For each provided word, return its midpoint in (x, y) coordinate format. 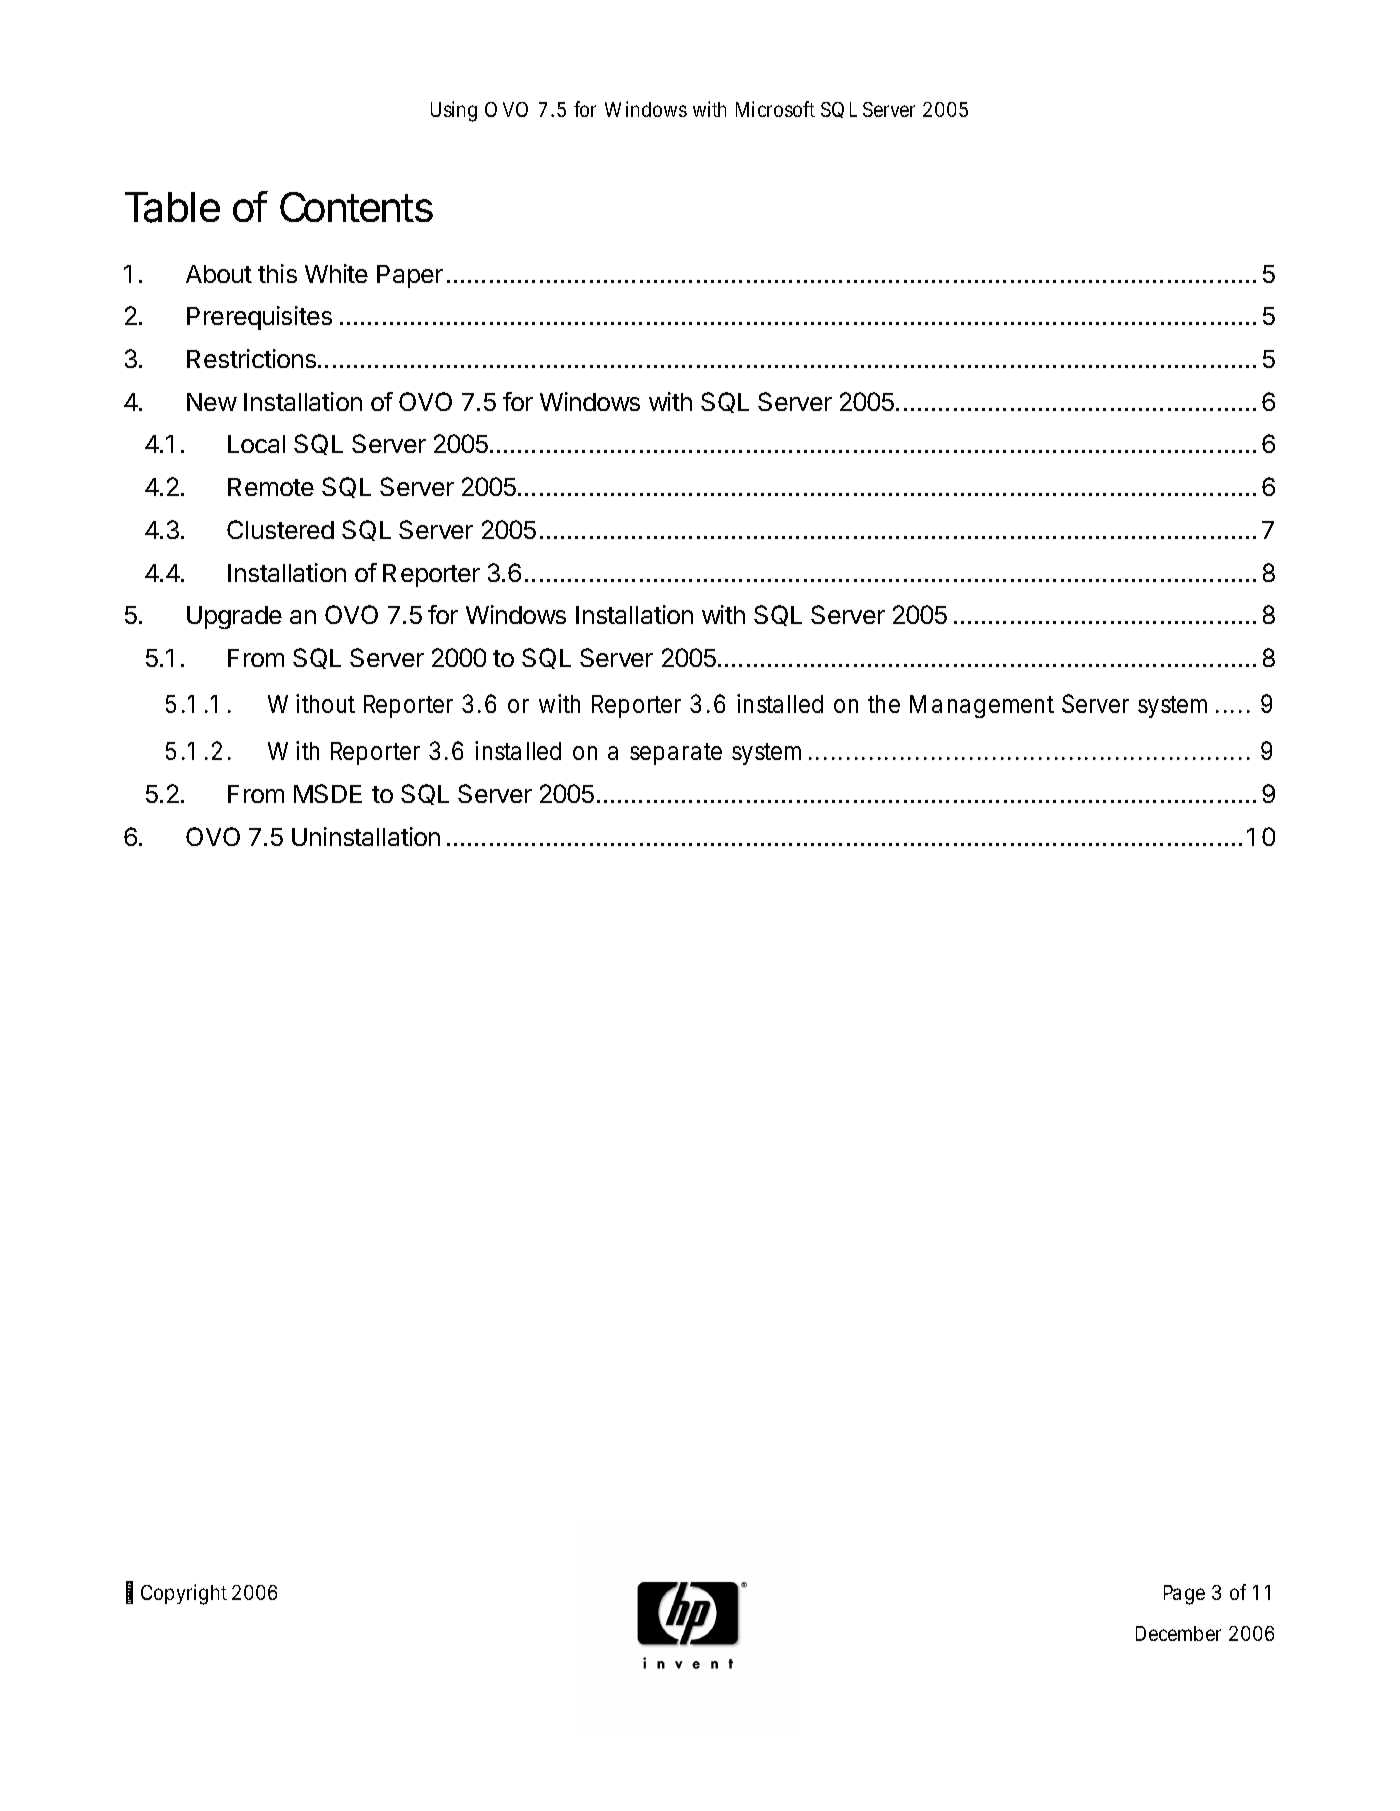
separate (676, 754)
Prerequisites (259, 318)
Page (1184, 1595)
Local (256, 444)
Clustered (280, 529)
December (1178, 1633)
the (884, 704)
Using (454, 111)
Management (982, 706)
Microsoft (775, 109)
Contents (356, 207)
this (277, 273)
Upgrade (234, 617)
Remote (271, 487)
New (212, 402)
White (336, 273)
